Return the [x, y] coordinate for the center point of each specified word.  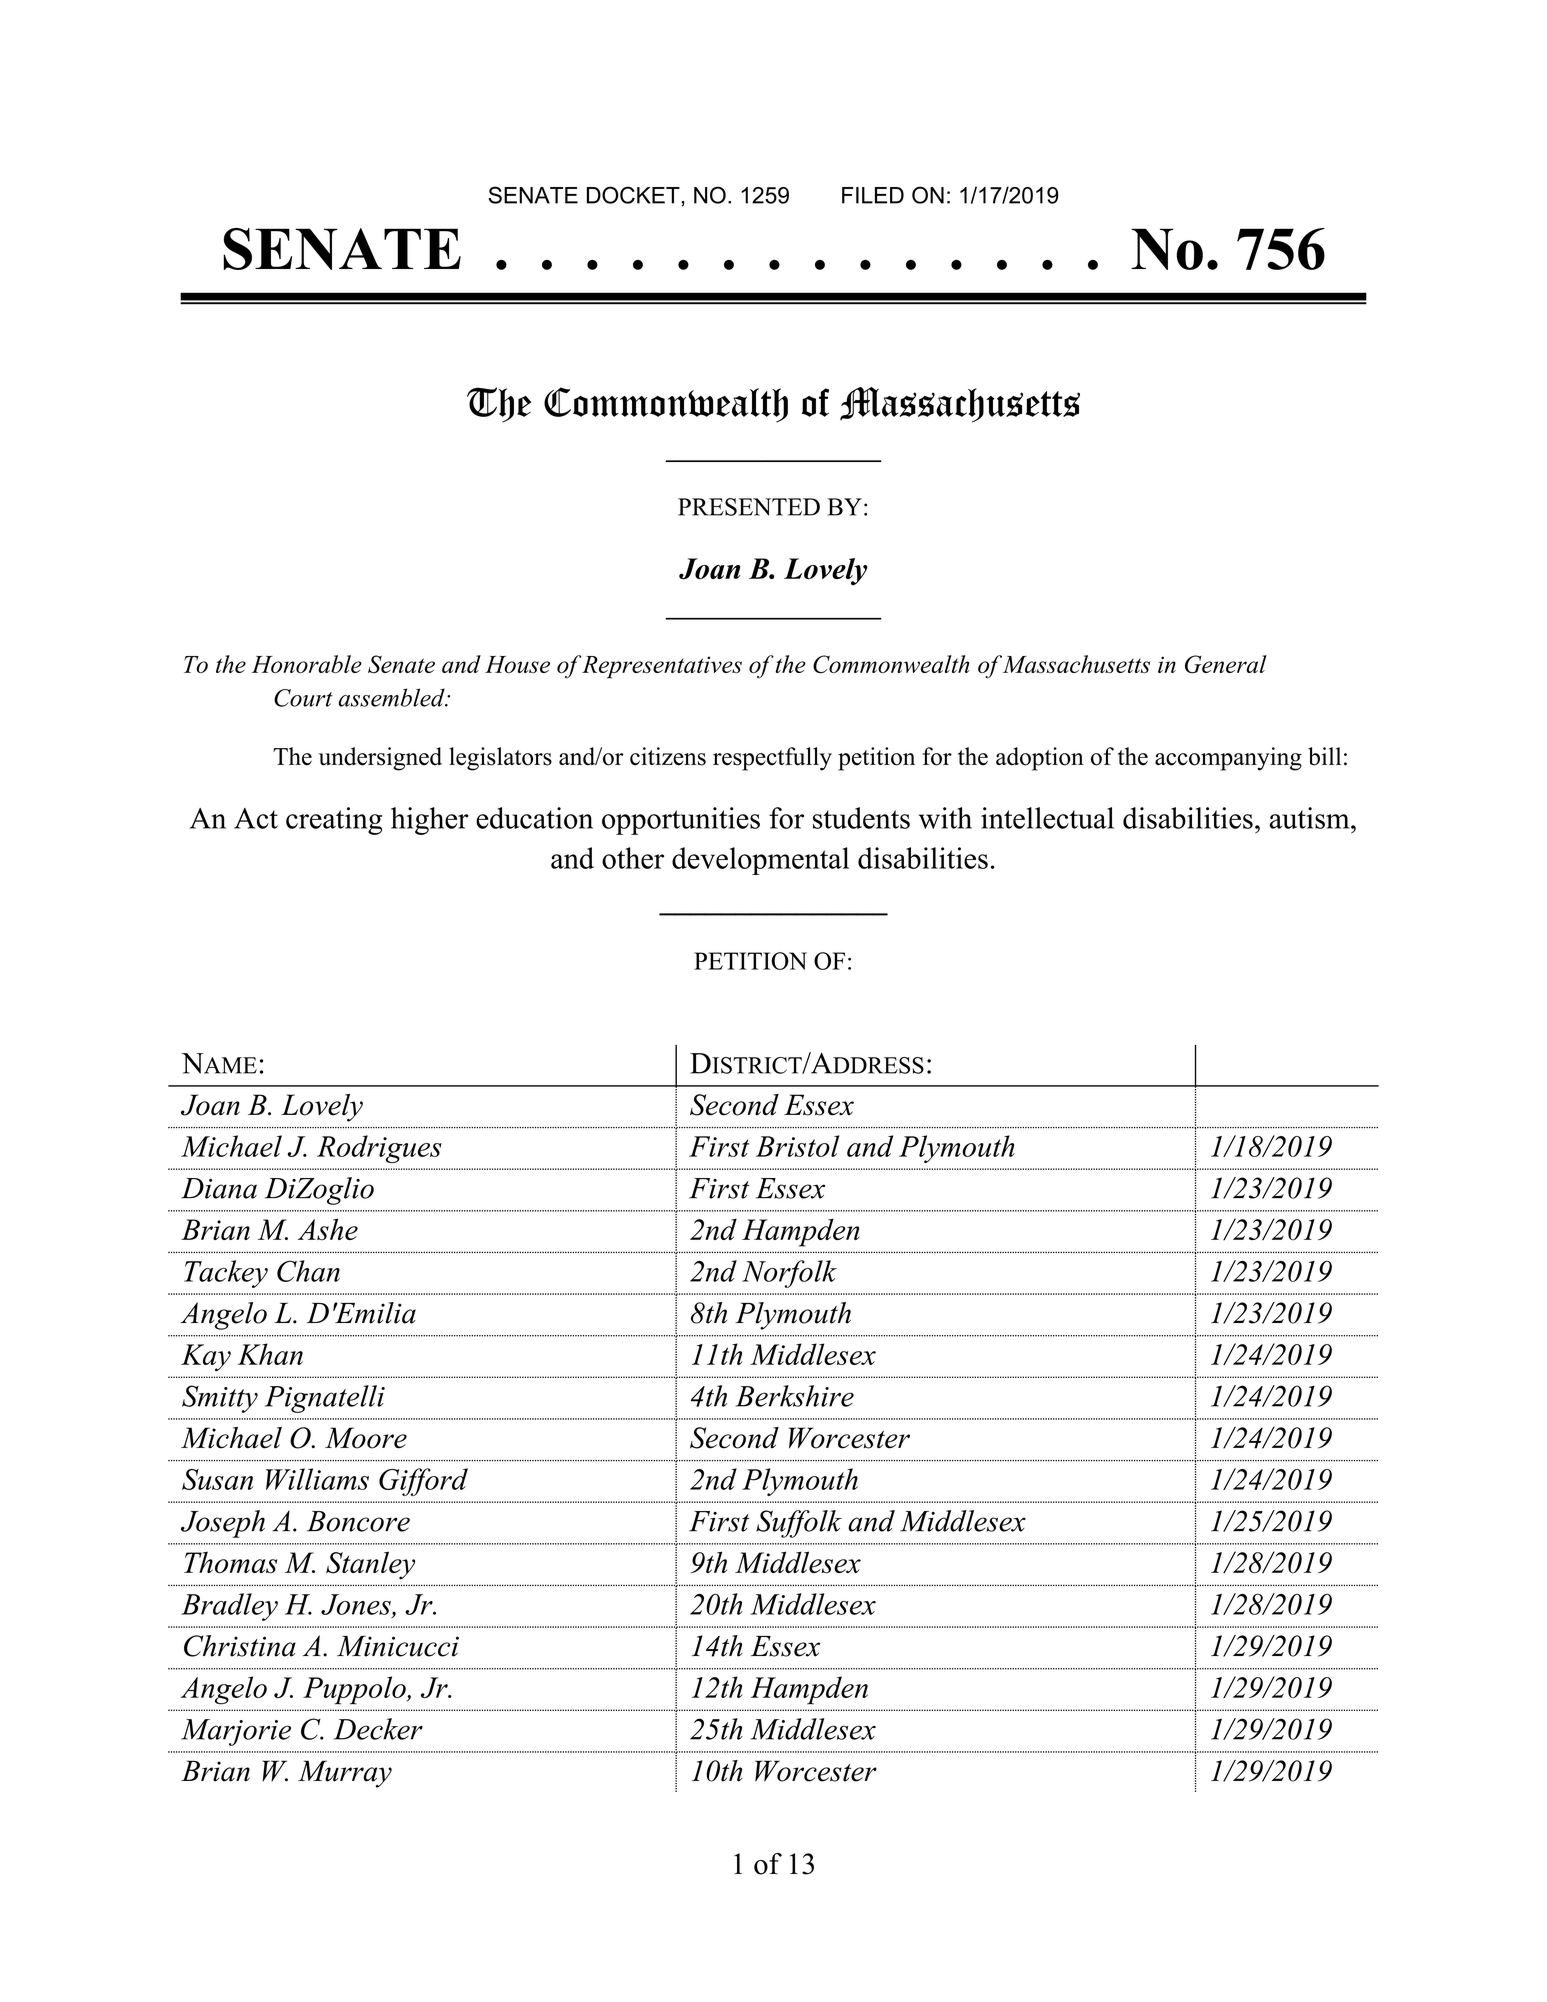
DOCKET [634, 195]
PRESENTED [749, 507]
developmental [760, 861]
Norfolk [789, 1274]
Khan [270, 1354]
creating [334, 821]
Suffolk [799, 1524]
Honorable [307, 664]
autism [1311, 818]
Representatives [661, 667]
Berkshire [795, 1396]
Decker [378, 1729]
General [1226, 664]
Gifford [423, 1482]
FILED [873, 195]
